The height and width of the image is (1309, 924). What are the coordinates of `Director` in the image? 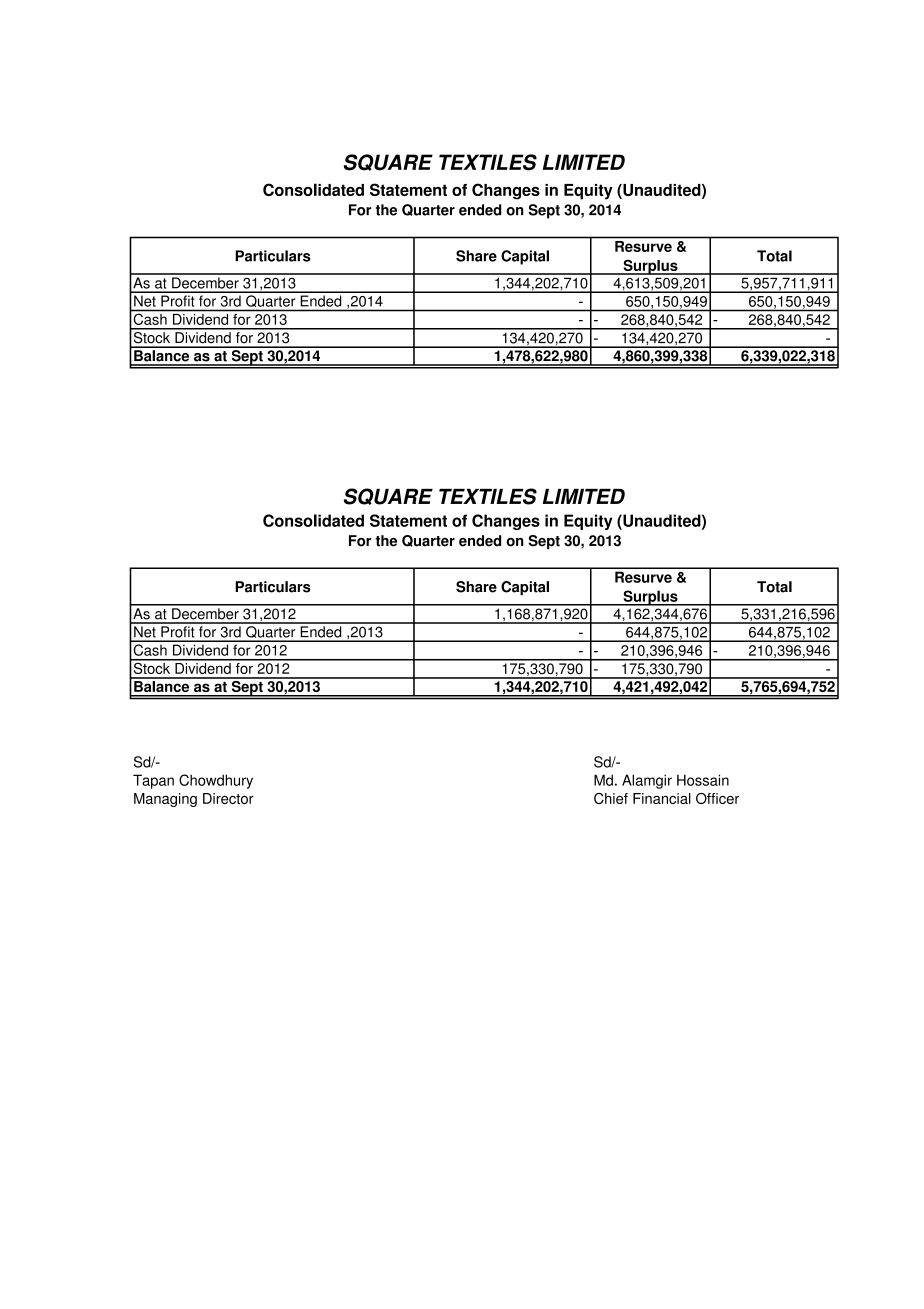 It's located at (228, 798).
